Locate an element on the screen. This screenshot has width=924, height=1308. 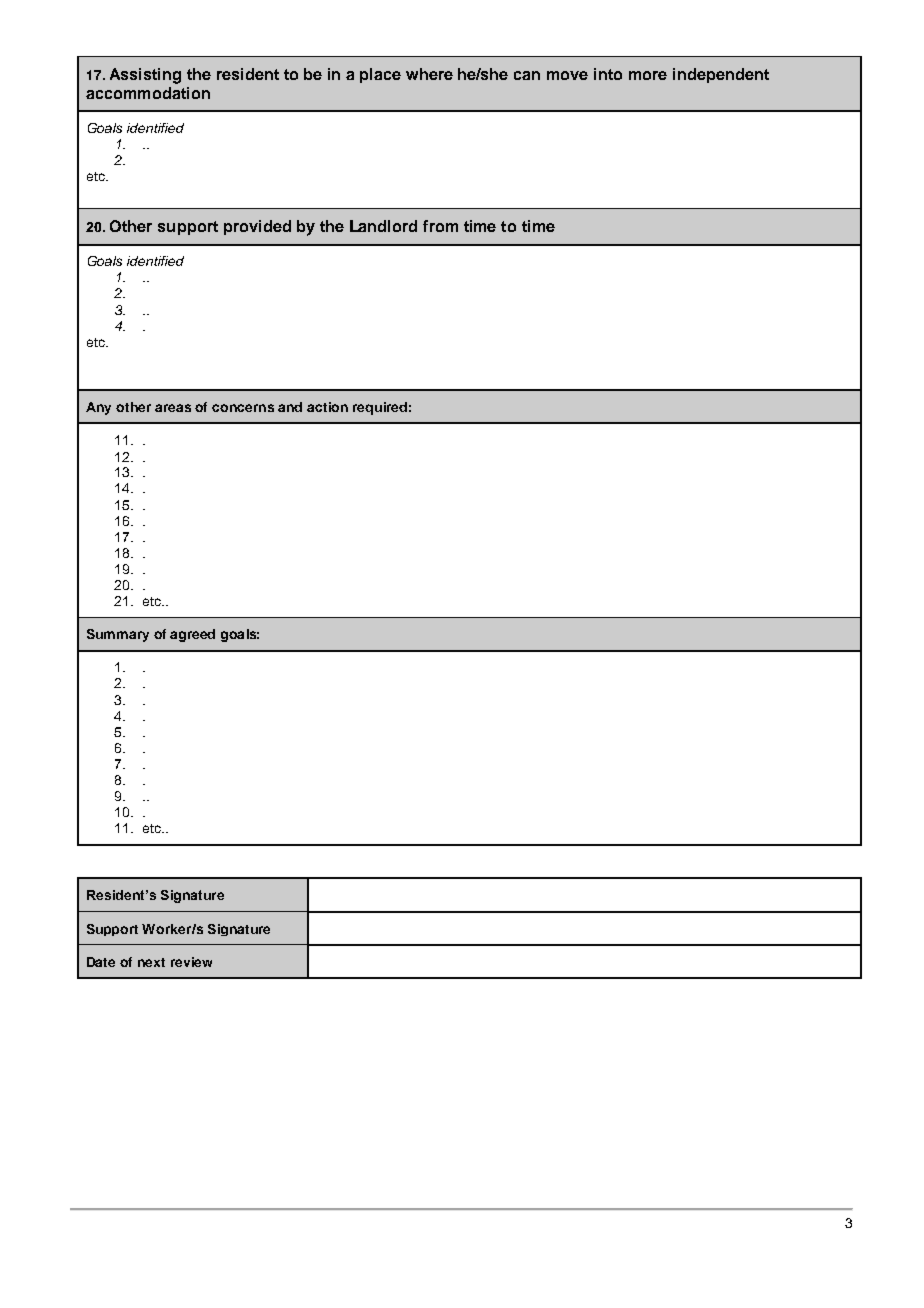
where is located at coordinates (429, 74).
